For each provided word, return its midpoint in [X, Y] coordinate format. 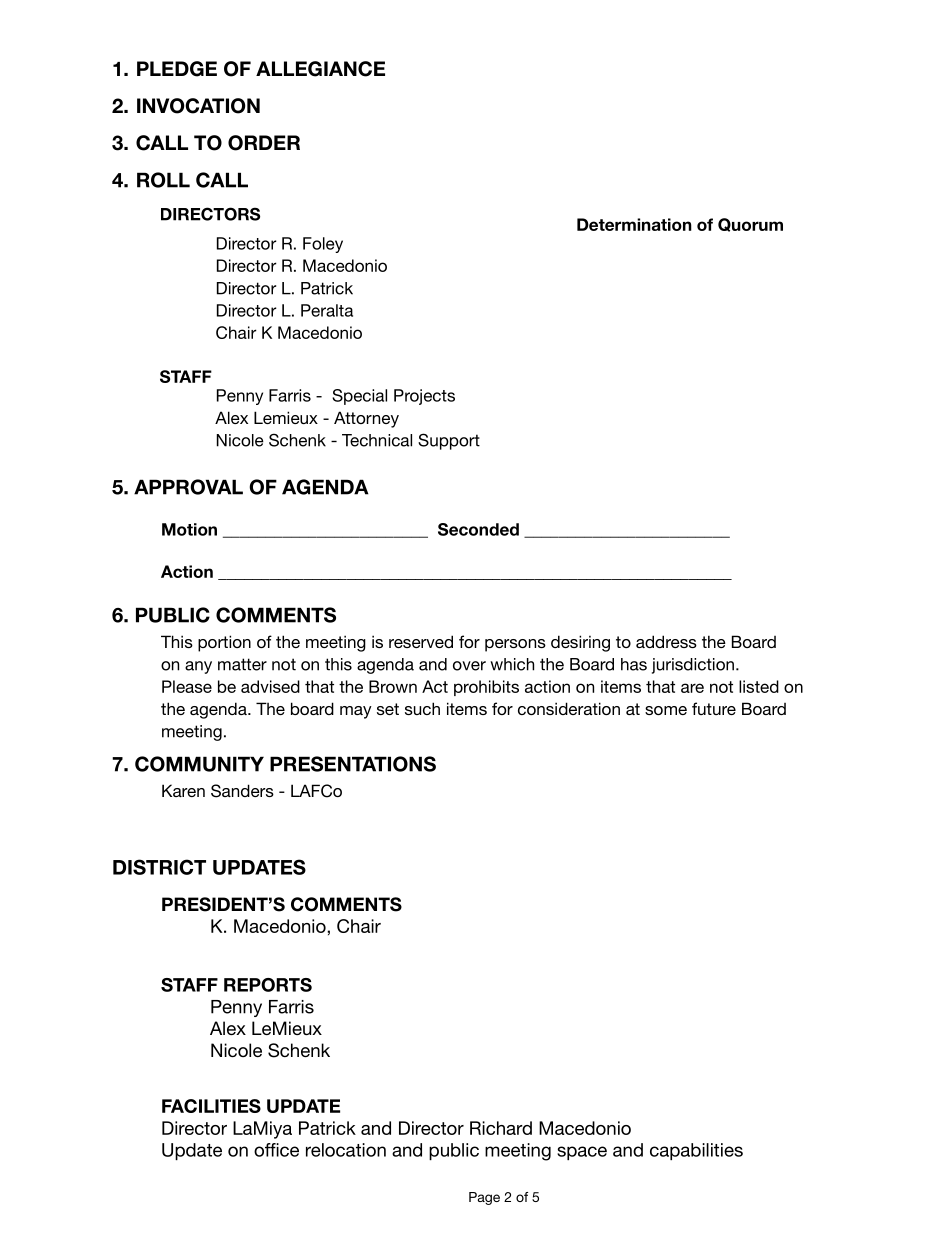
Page [484, 1198]
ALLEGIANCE [320, 69]
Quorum [750, 225]
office [276, 1150]
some [666, 710]
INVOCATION [198, 106]
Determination [634, 224]
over [469, 666]
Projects [424, 397]
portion [224, 643]
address [666, 641]
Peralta [327, 310]
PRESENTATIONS [353, 764]
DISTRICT [159, 867]
